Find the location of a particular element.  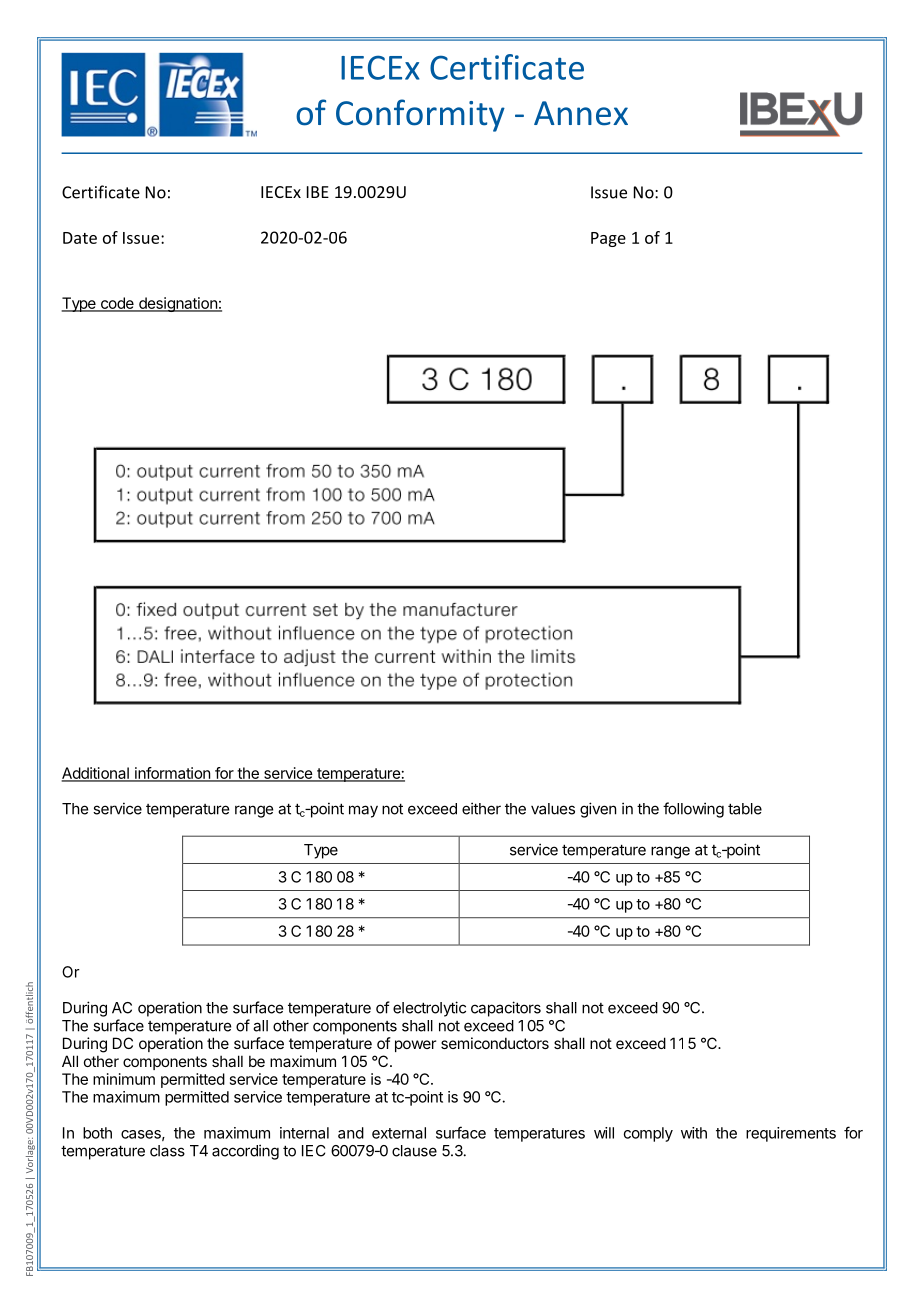

with is located at coordinates (694, 1133).
